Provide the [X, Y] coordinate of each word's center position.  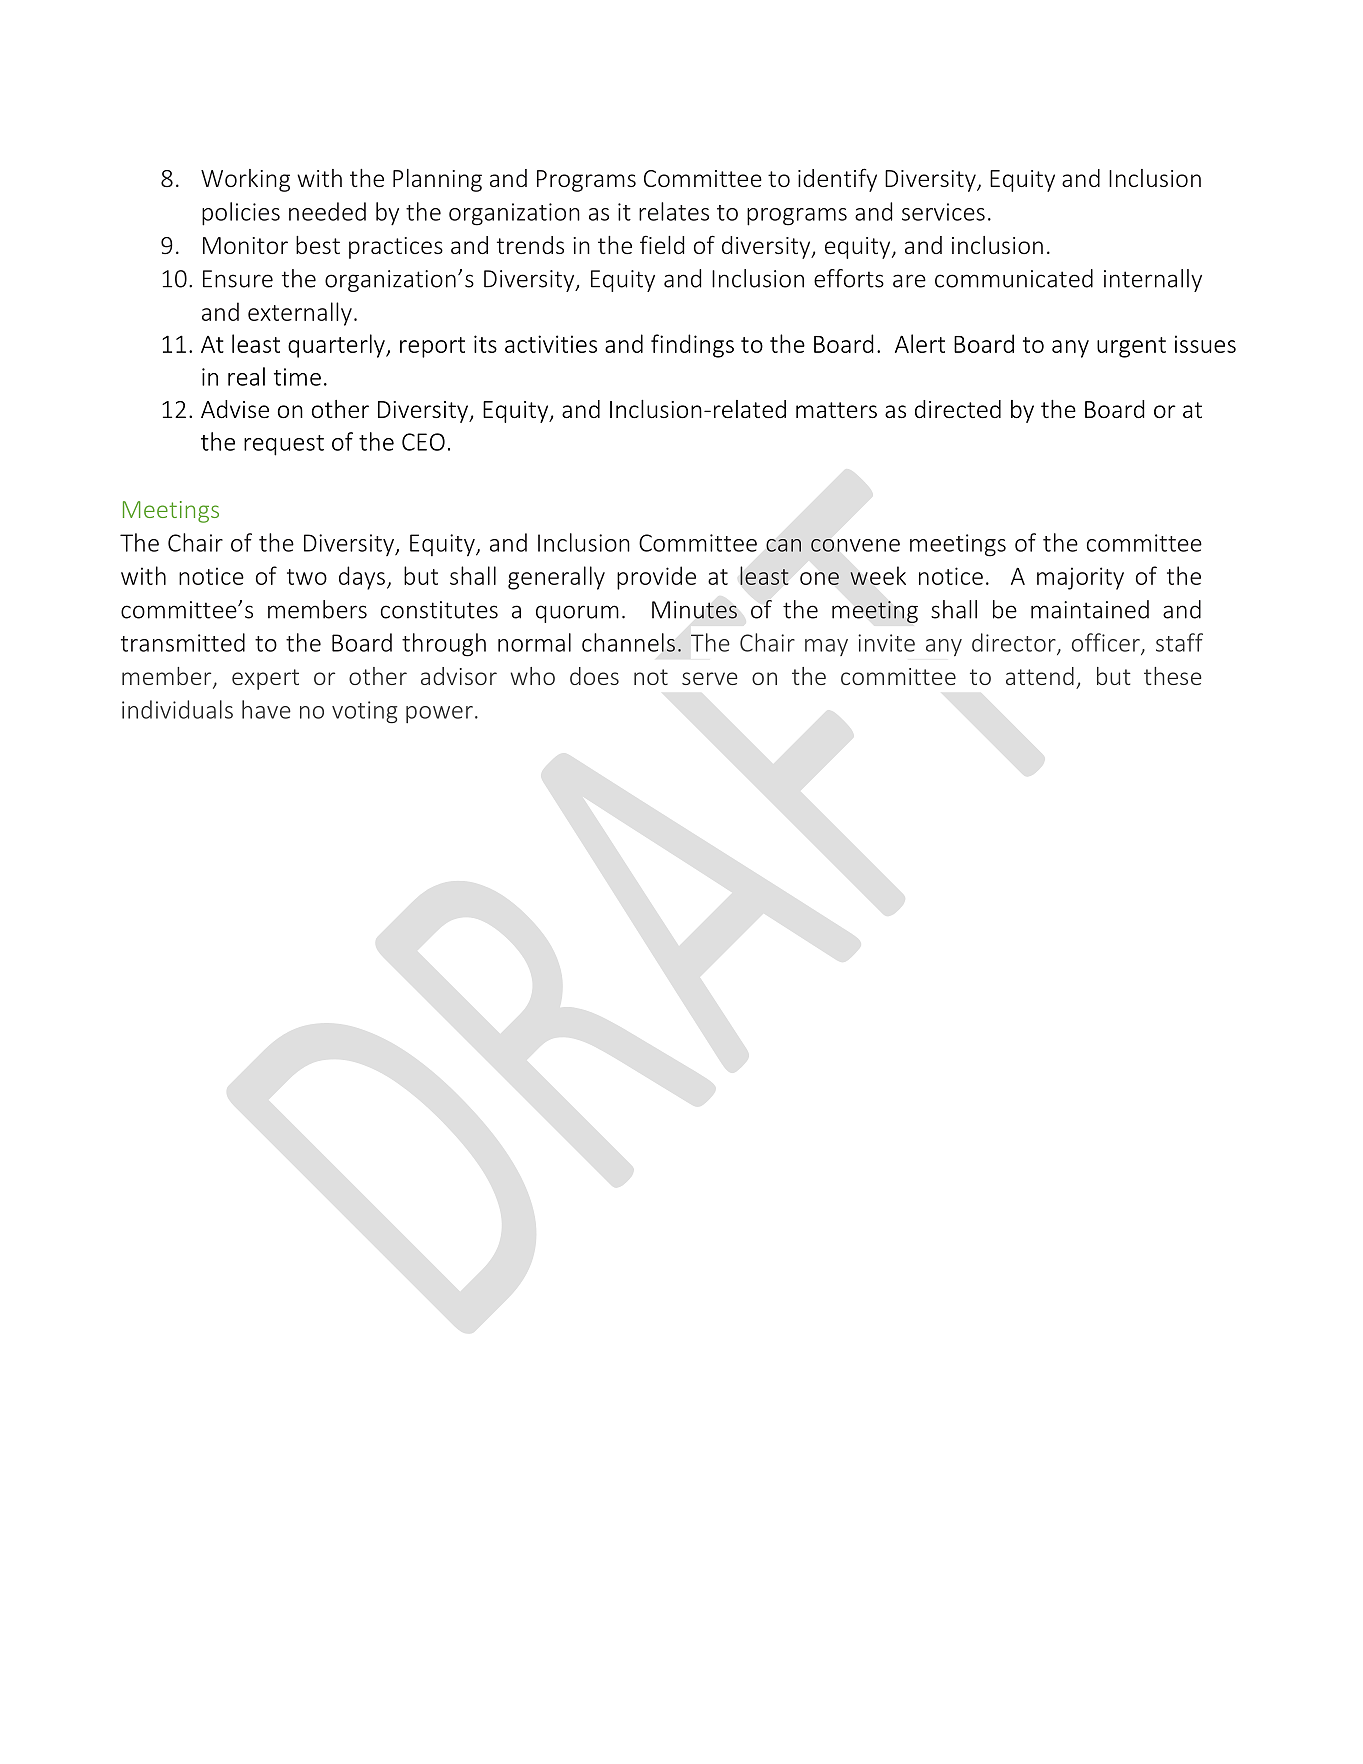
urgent [1131, 347]
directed [958, 409]
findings [692, 346]
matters [836, 410]
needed [327, 211]
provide [656, 578]
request [284, 445]
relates [674, 211]
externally [300, 314]
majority [1080, 578]
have [266, 709]
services [943, 212]
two [307, 577]
